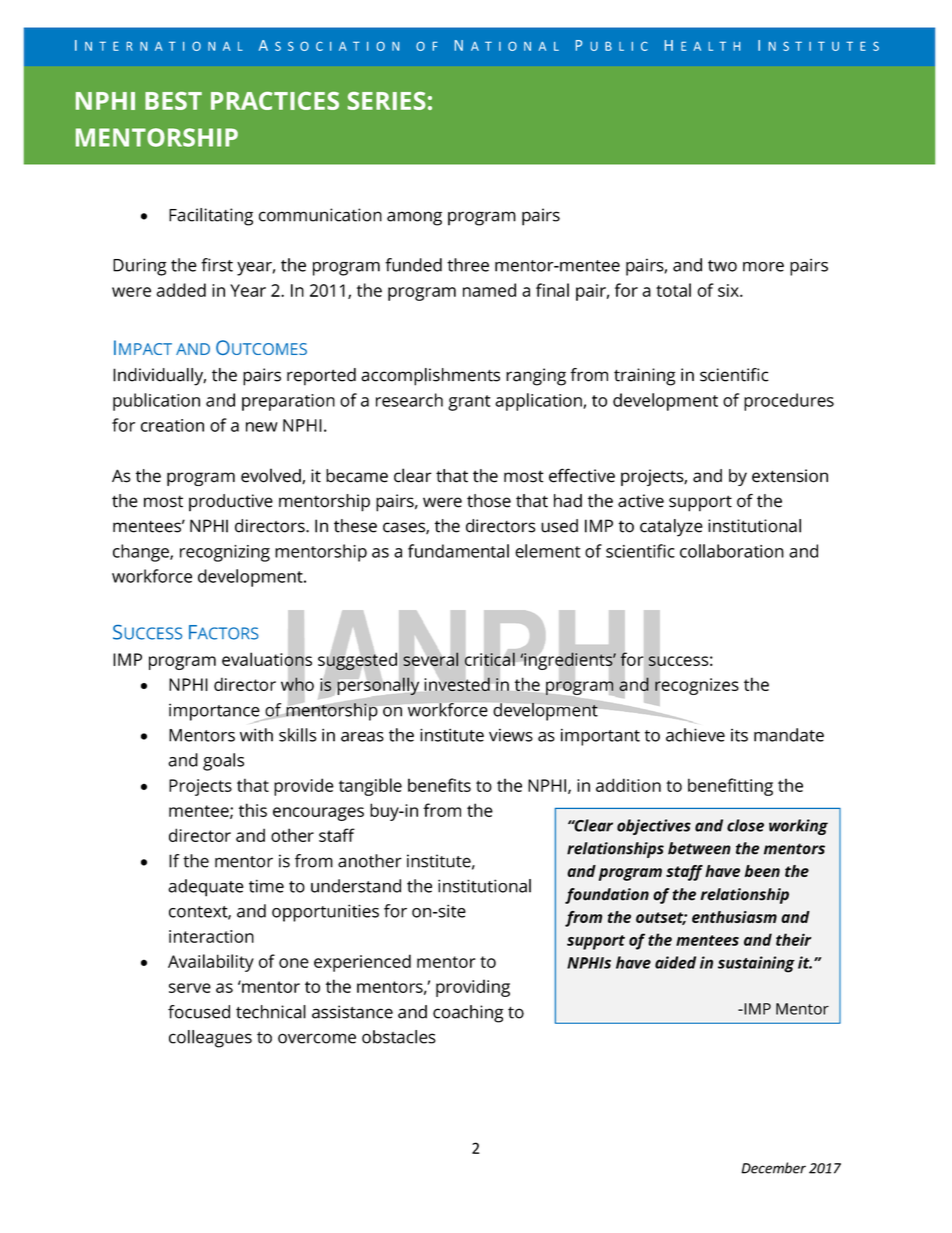 The height and width of the screenshot is (1233, 952). I want to click on colleagues, so click(210, 1039).
